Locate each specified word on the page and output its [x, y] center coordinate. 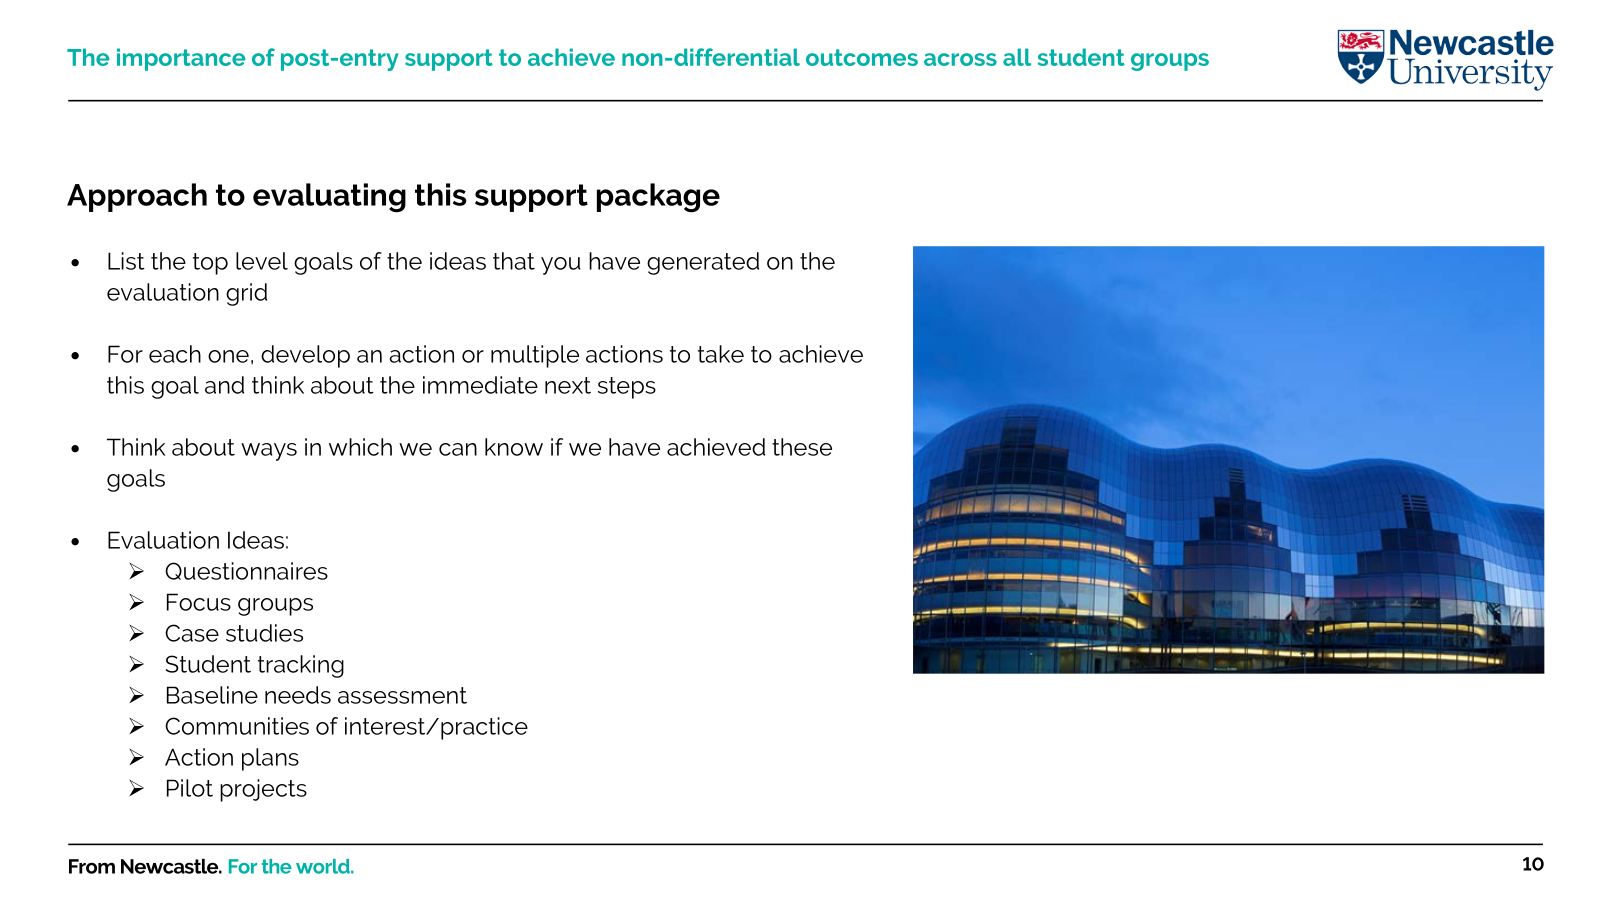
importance [181, 59]
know [514, 447]
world [324, 866]
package [658, 198]
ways [269, 452]
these [802, 447]
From [92, 866]
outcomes [862, 57]
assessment [402, 695]
